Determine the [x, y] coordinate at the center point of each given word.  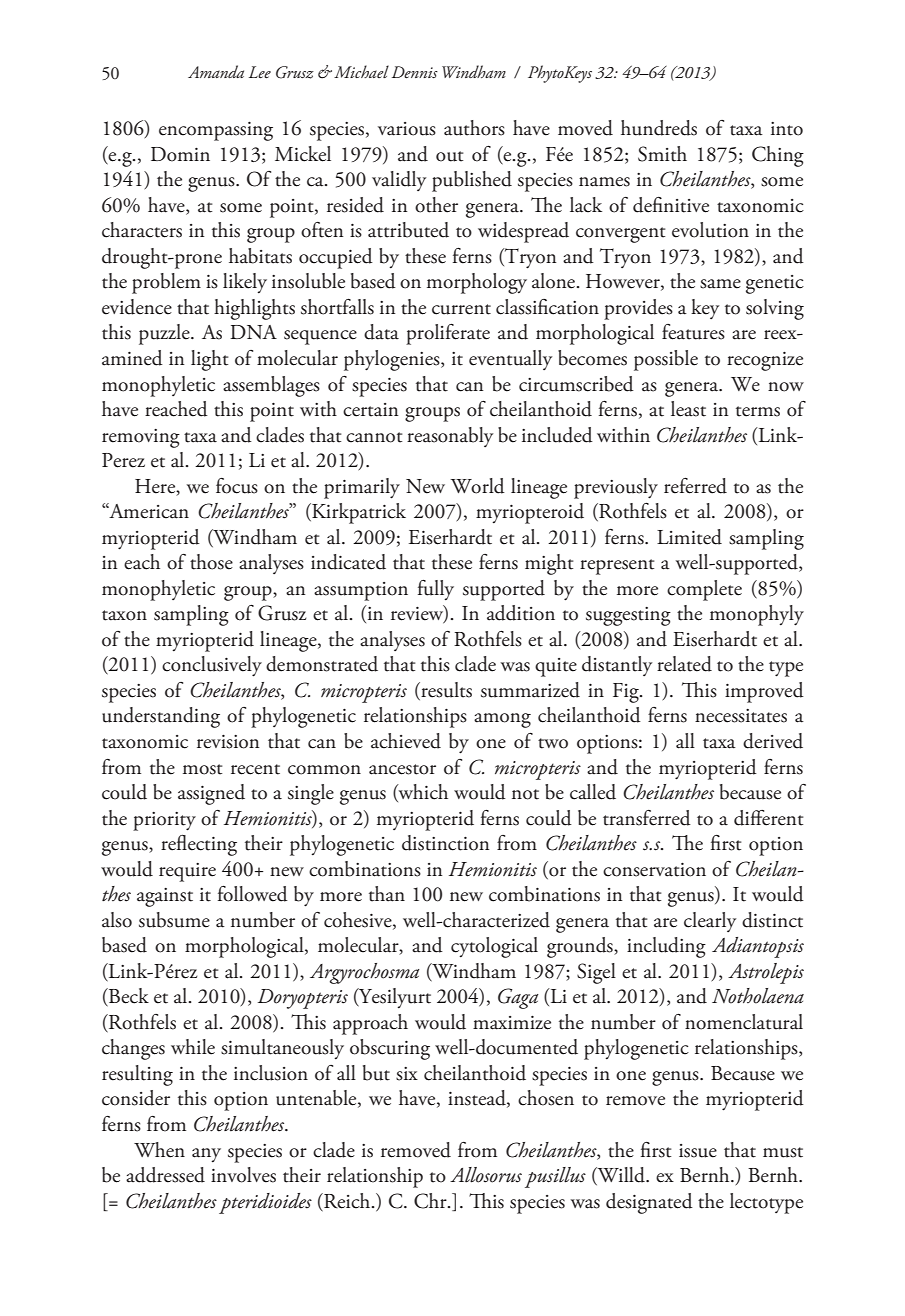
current [461, 309]
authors [474, 128]
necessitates [741, 716]
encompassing [216, 131]
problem [166, 283]
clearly [710, 922]
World [477, 486]
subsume [174, 920]
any [206, 1155]
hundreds [659, 128]
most [202, 769]
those [211, 562]
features [693, 332]
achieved [406, 741]
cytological [494, 947]
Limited [689, 537]
